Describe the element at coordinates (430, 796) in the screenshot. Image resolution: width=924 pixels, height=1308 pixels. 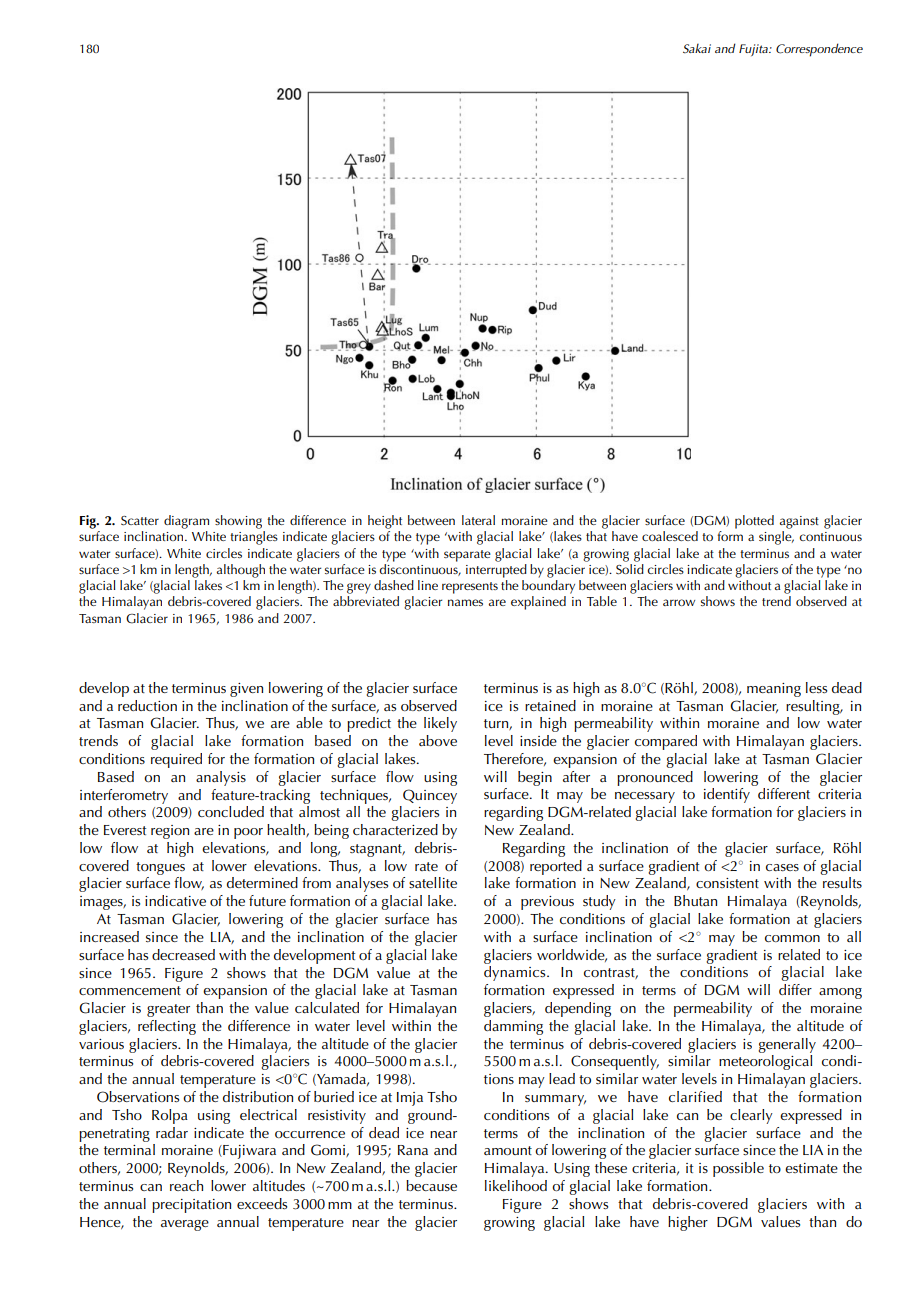
I see `Quincey` at that location.
